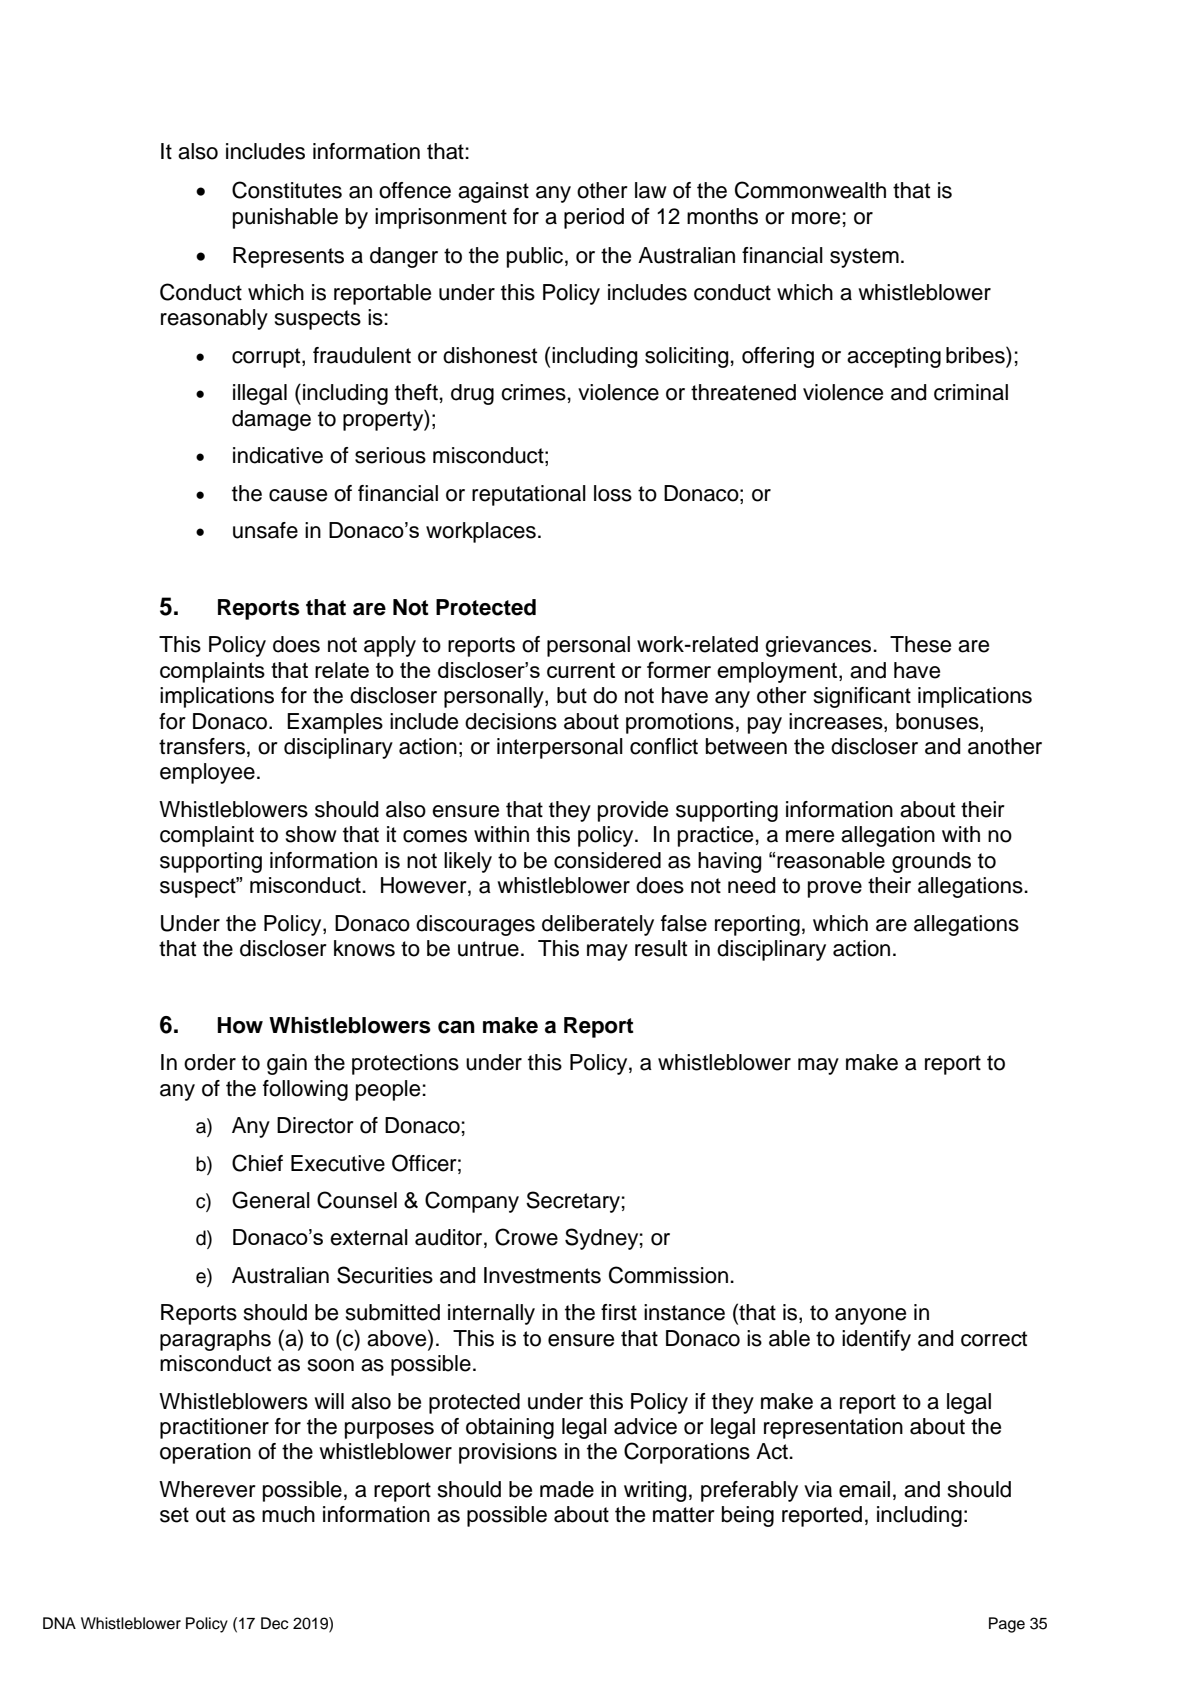  What do you see at coordinates (257, 1163) in the image?
I see `Chief` at bounding box center [257, 1163].
